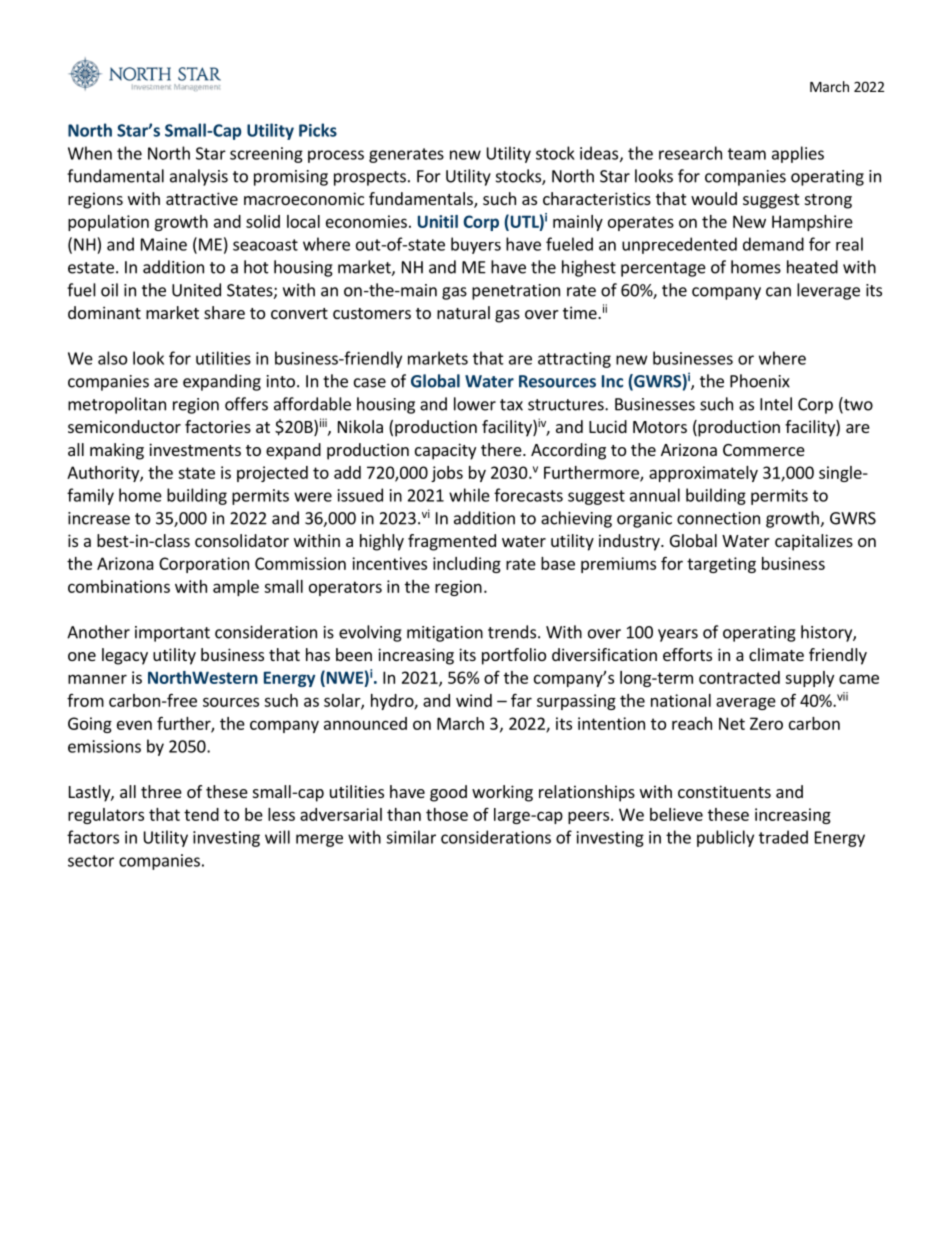  Describe the element at coordinates (199, 177) in the page. I see `analysis` at that location.
